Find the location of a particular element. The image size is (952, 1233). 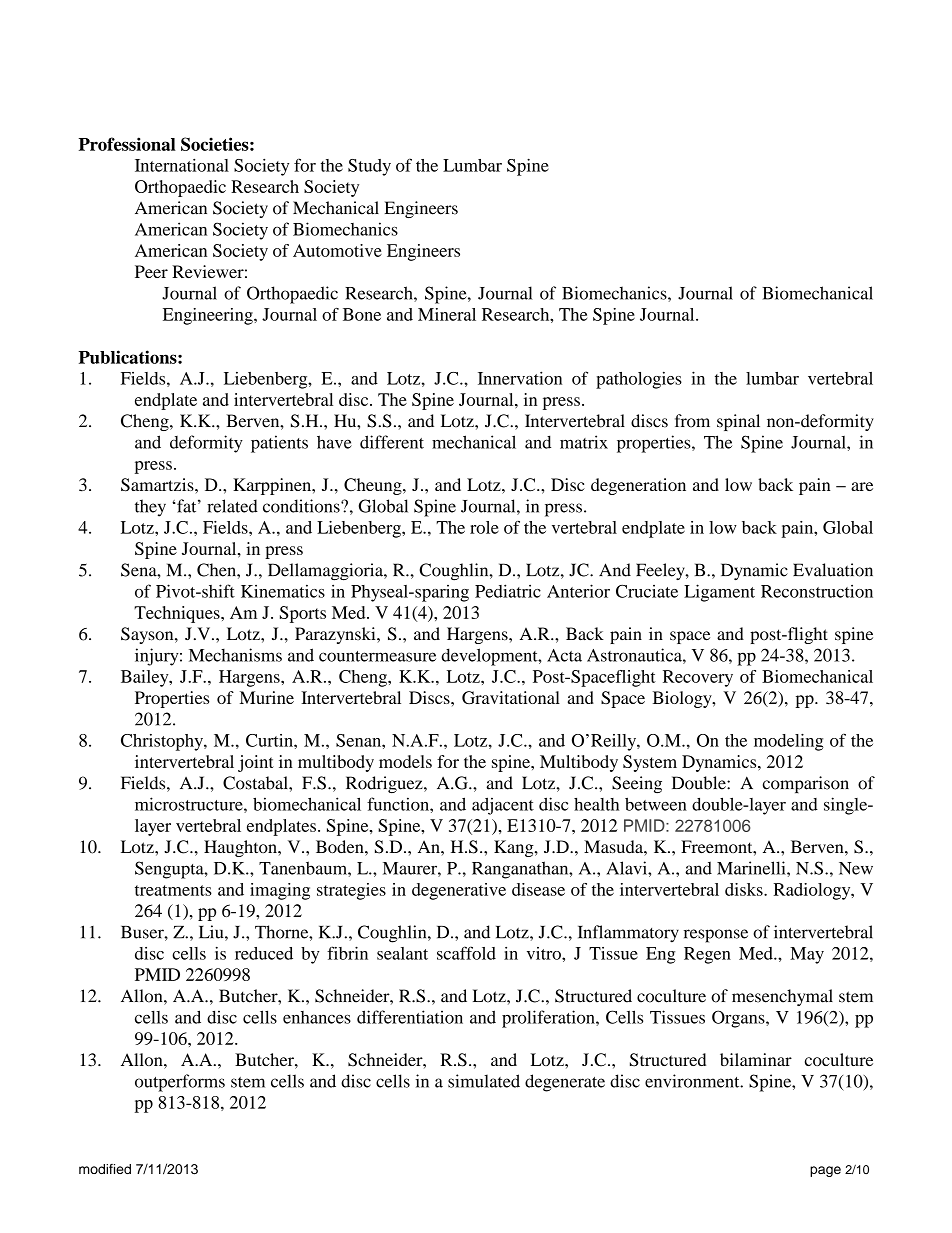

Recovery is located at coordinates (698, 678).
